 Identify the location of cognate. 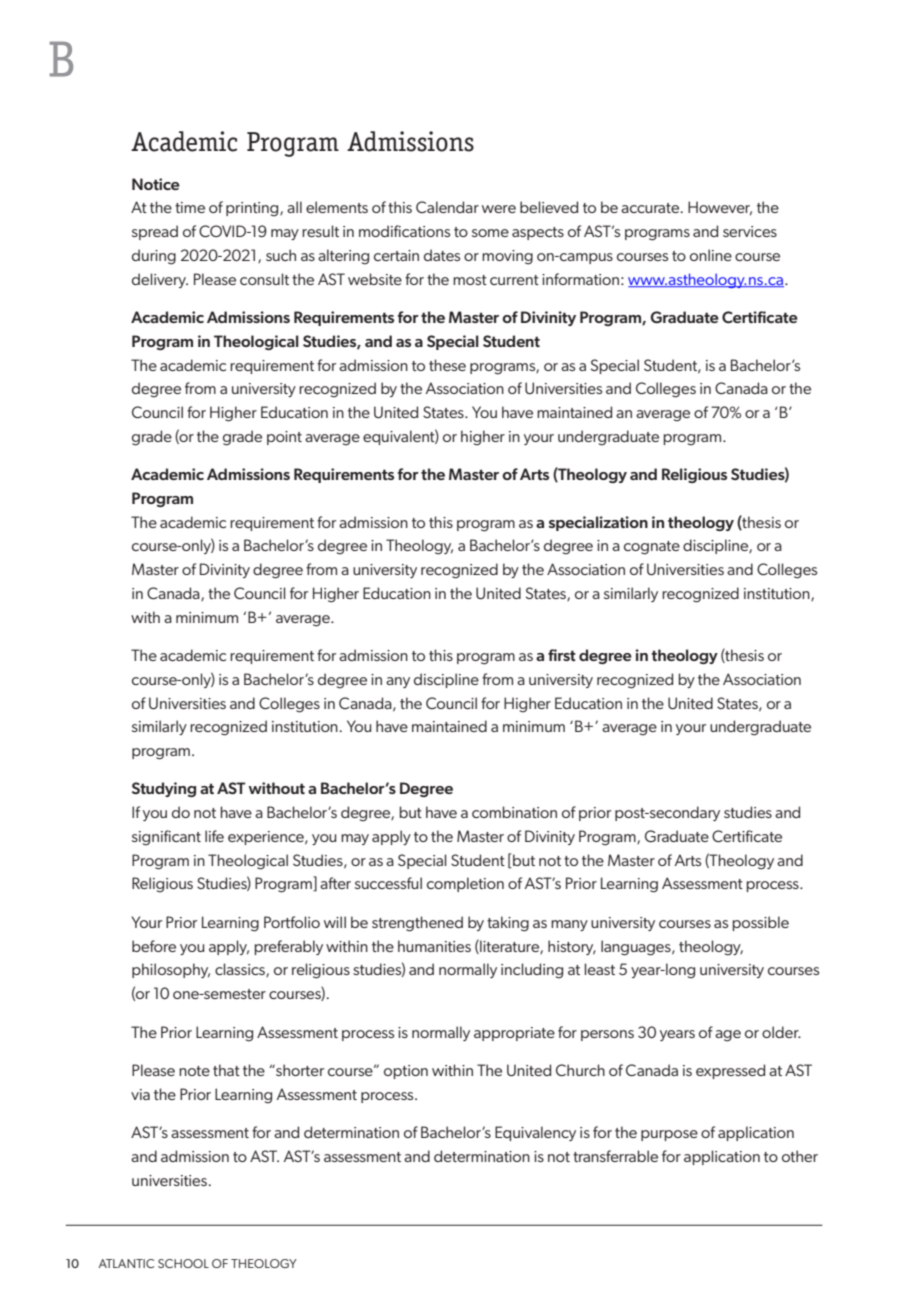
(652, 548).
